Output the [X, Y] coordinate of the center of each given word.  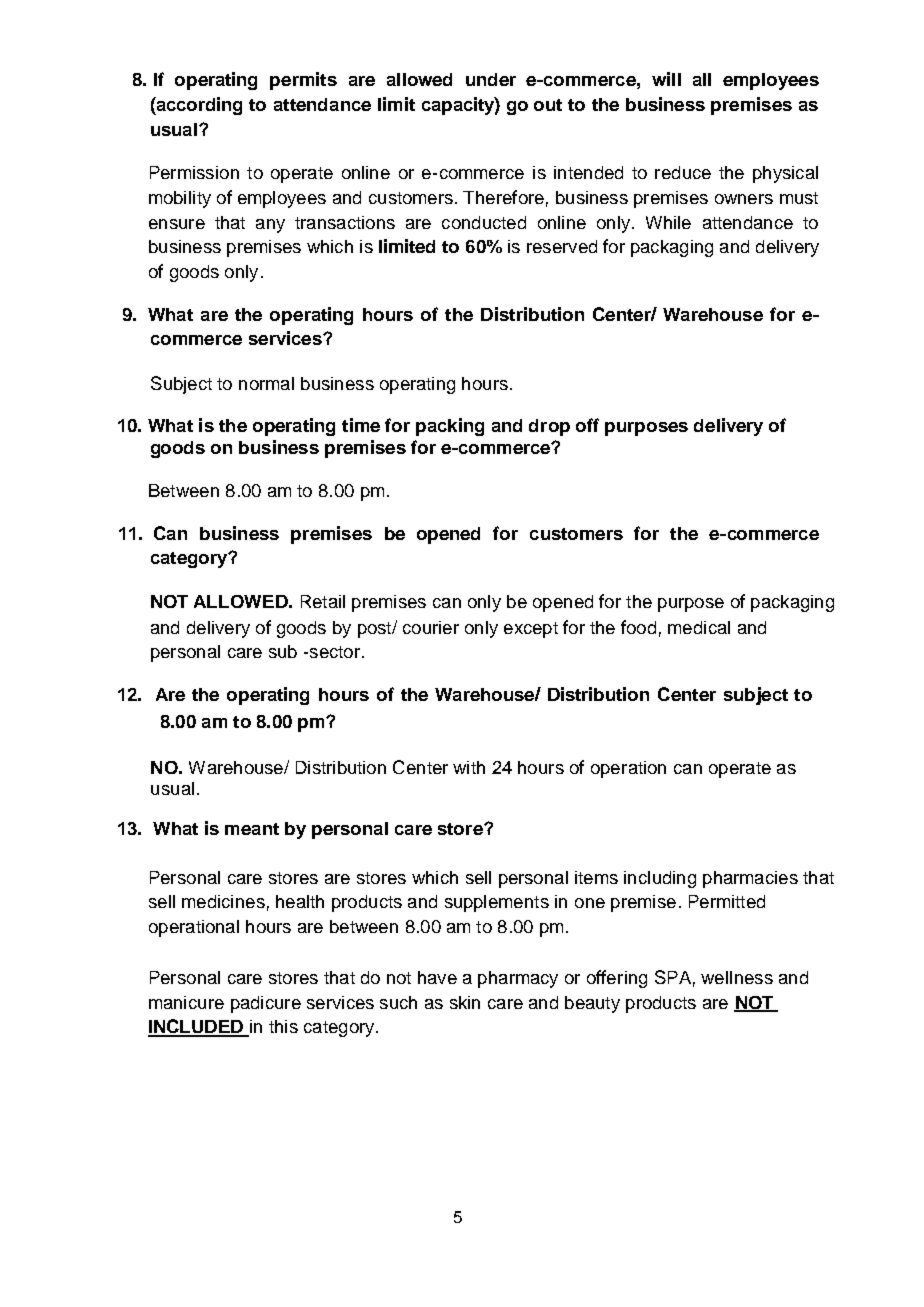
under [491, 79]
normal [266, 383]
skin [465, 1002]
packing [450, 427]
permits [303, 81]
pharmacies [750, 879]
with [469, 767]
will [666, 79]
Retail [323, 601]
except [531, 630]
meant [252, 829]
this [283, 1026]
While [668, 222]
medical [699, 627]
